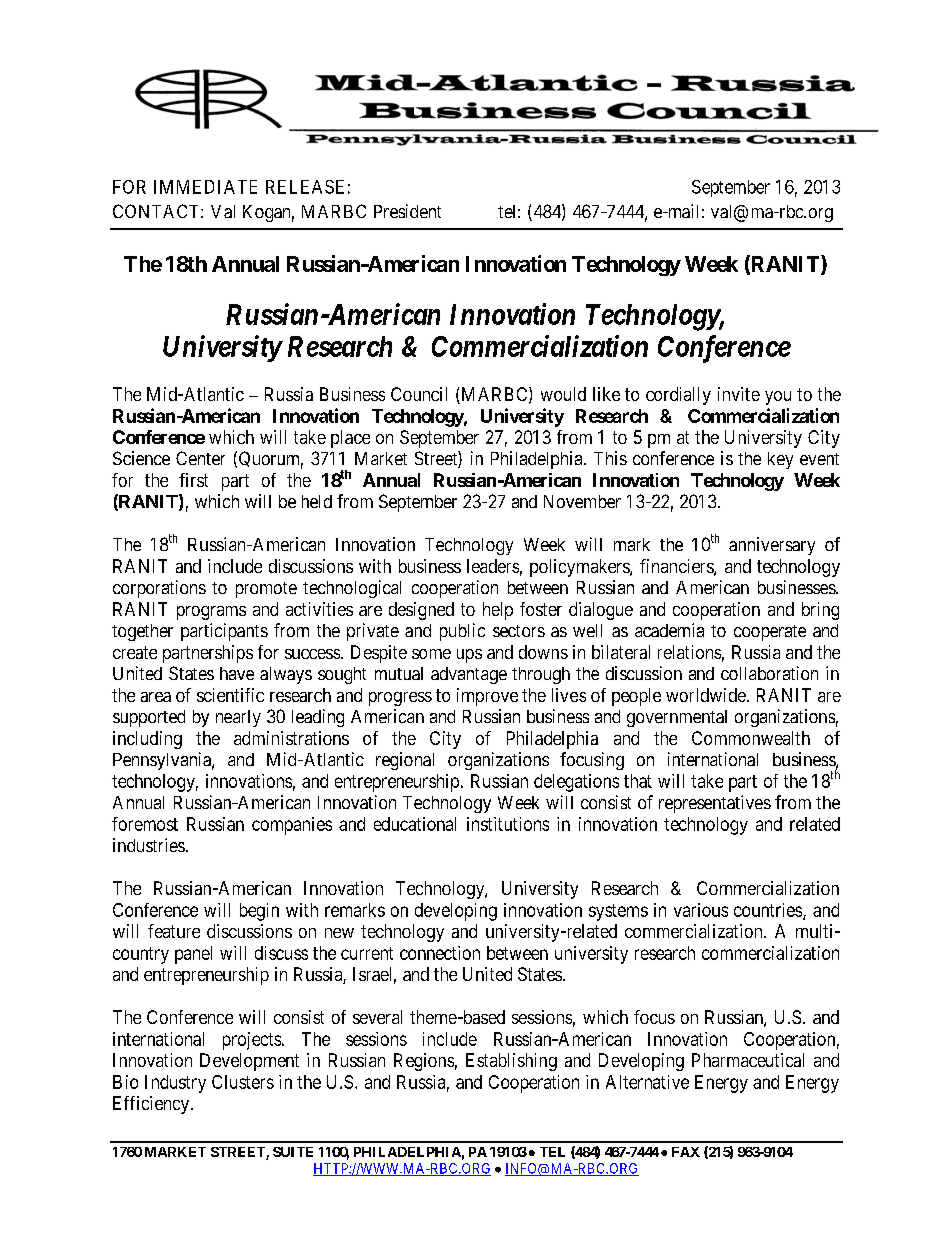 This document has width=952, height=1233. What do you see at coordinates (686, 1152) in the document?
I see `FAX` at bounding box center [686, 1152].
